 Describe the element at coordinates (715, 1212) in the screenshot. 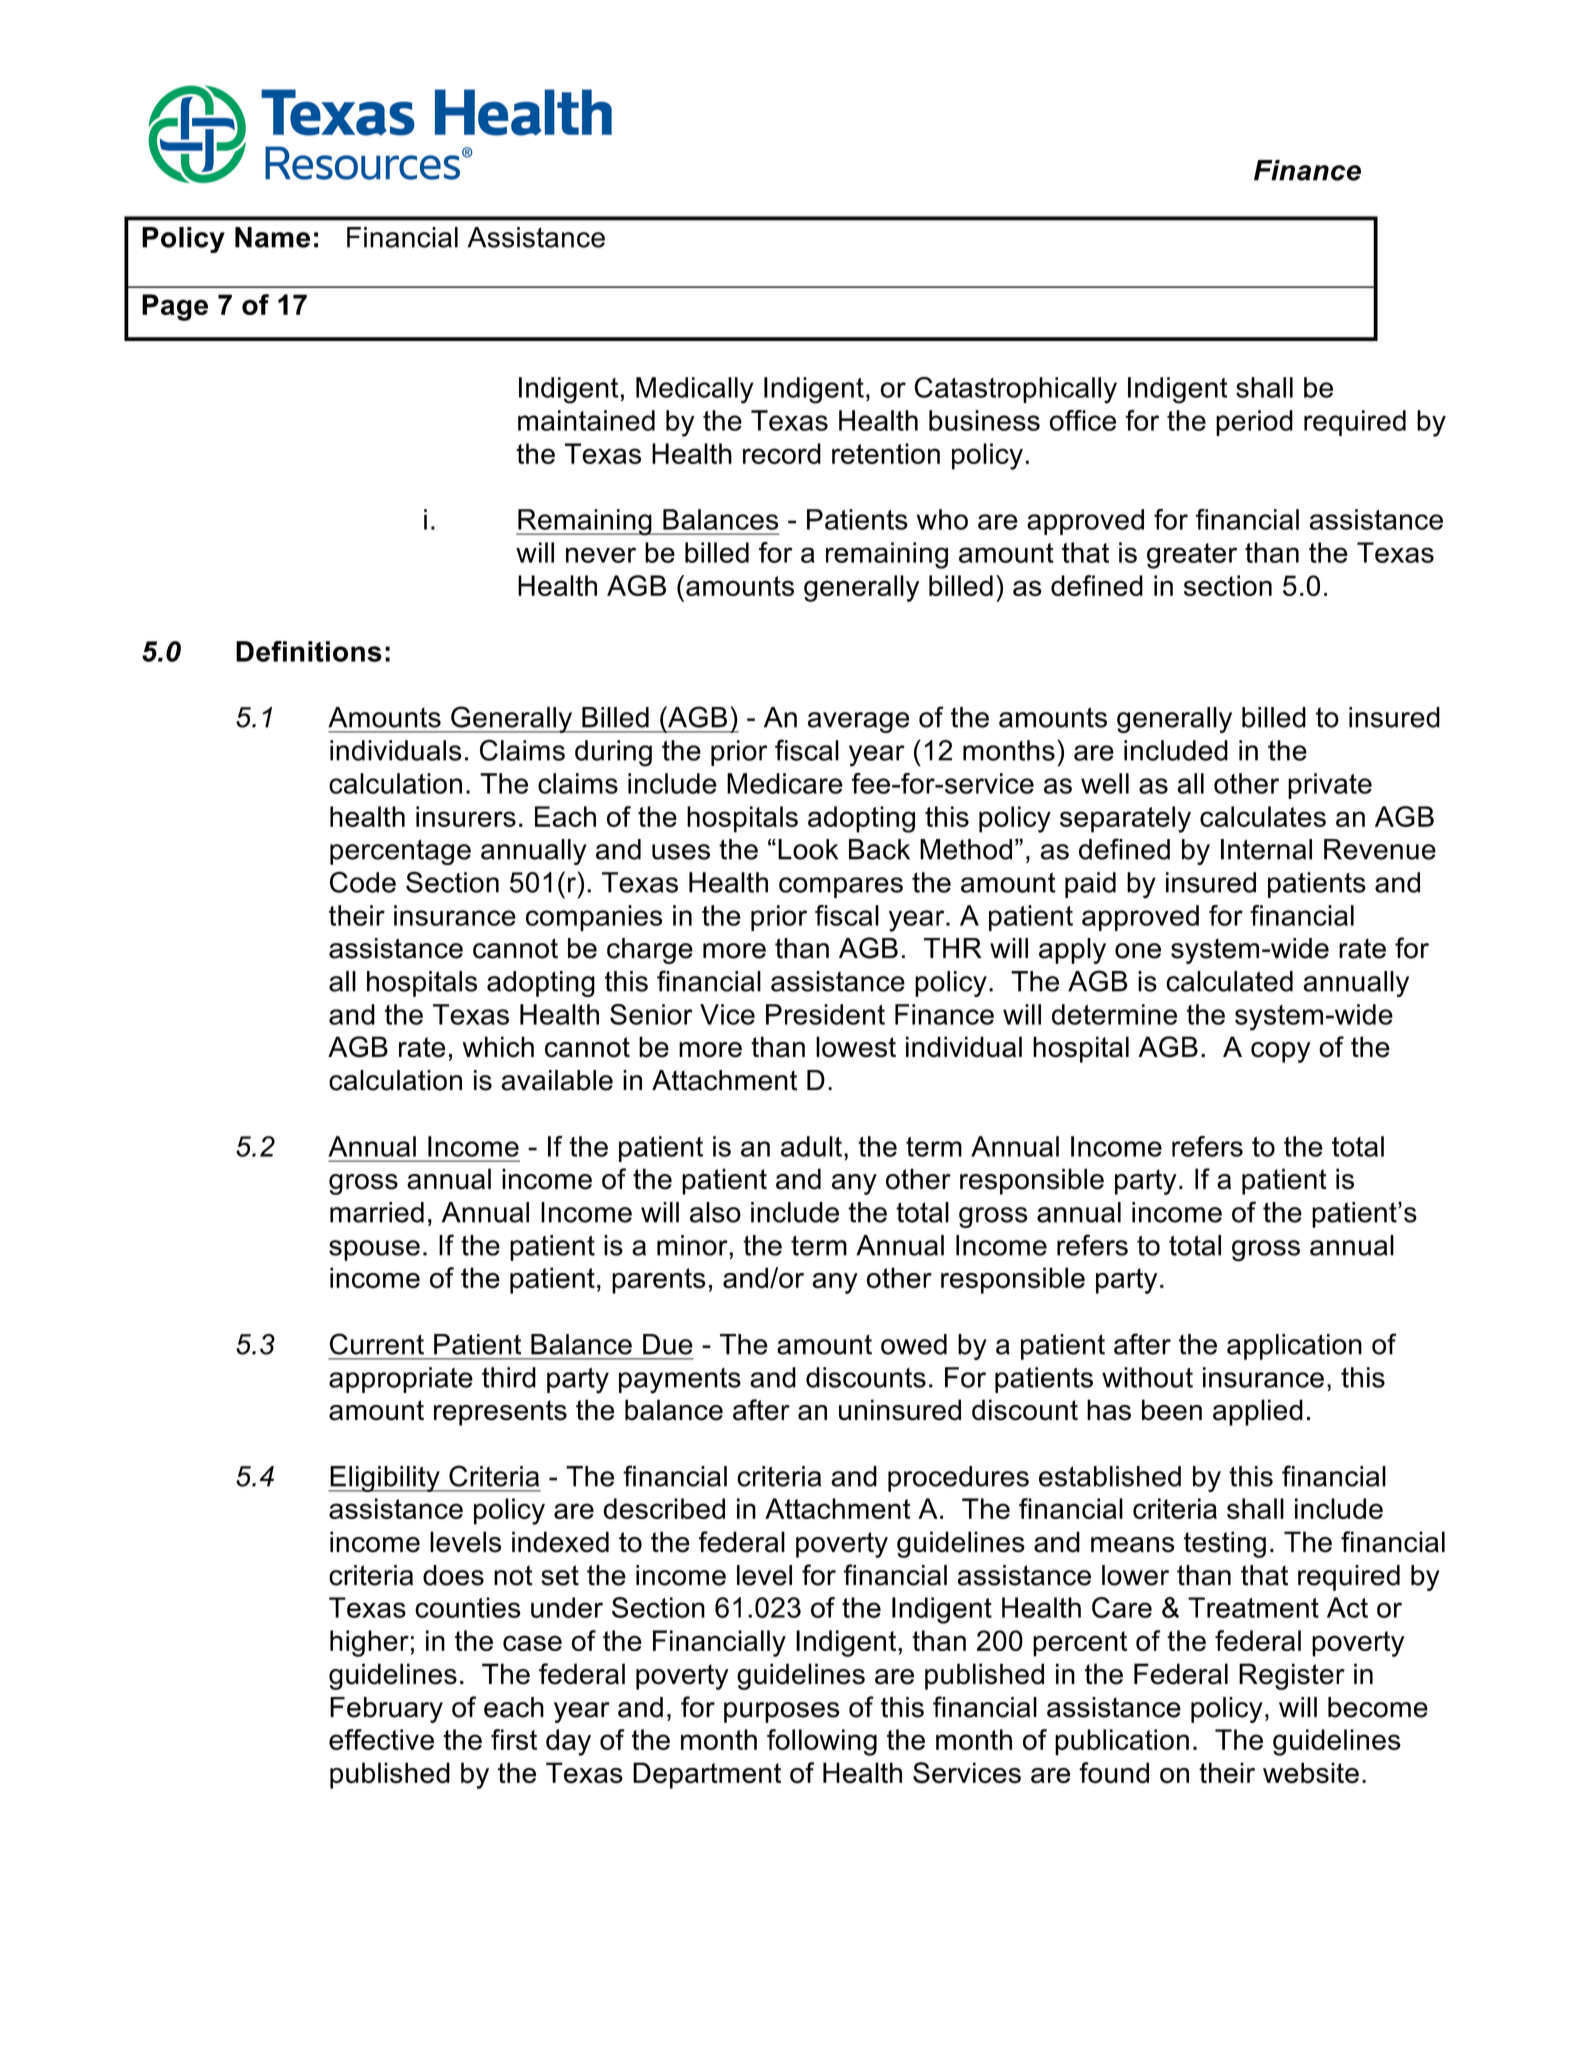

I see `also` at that location.
